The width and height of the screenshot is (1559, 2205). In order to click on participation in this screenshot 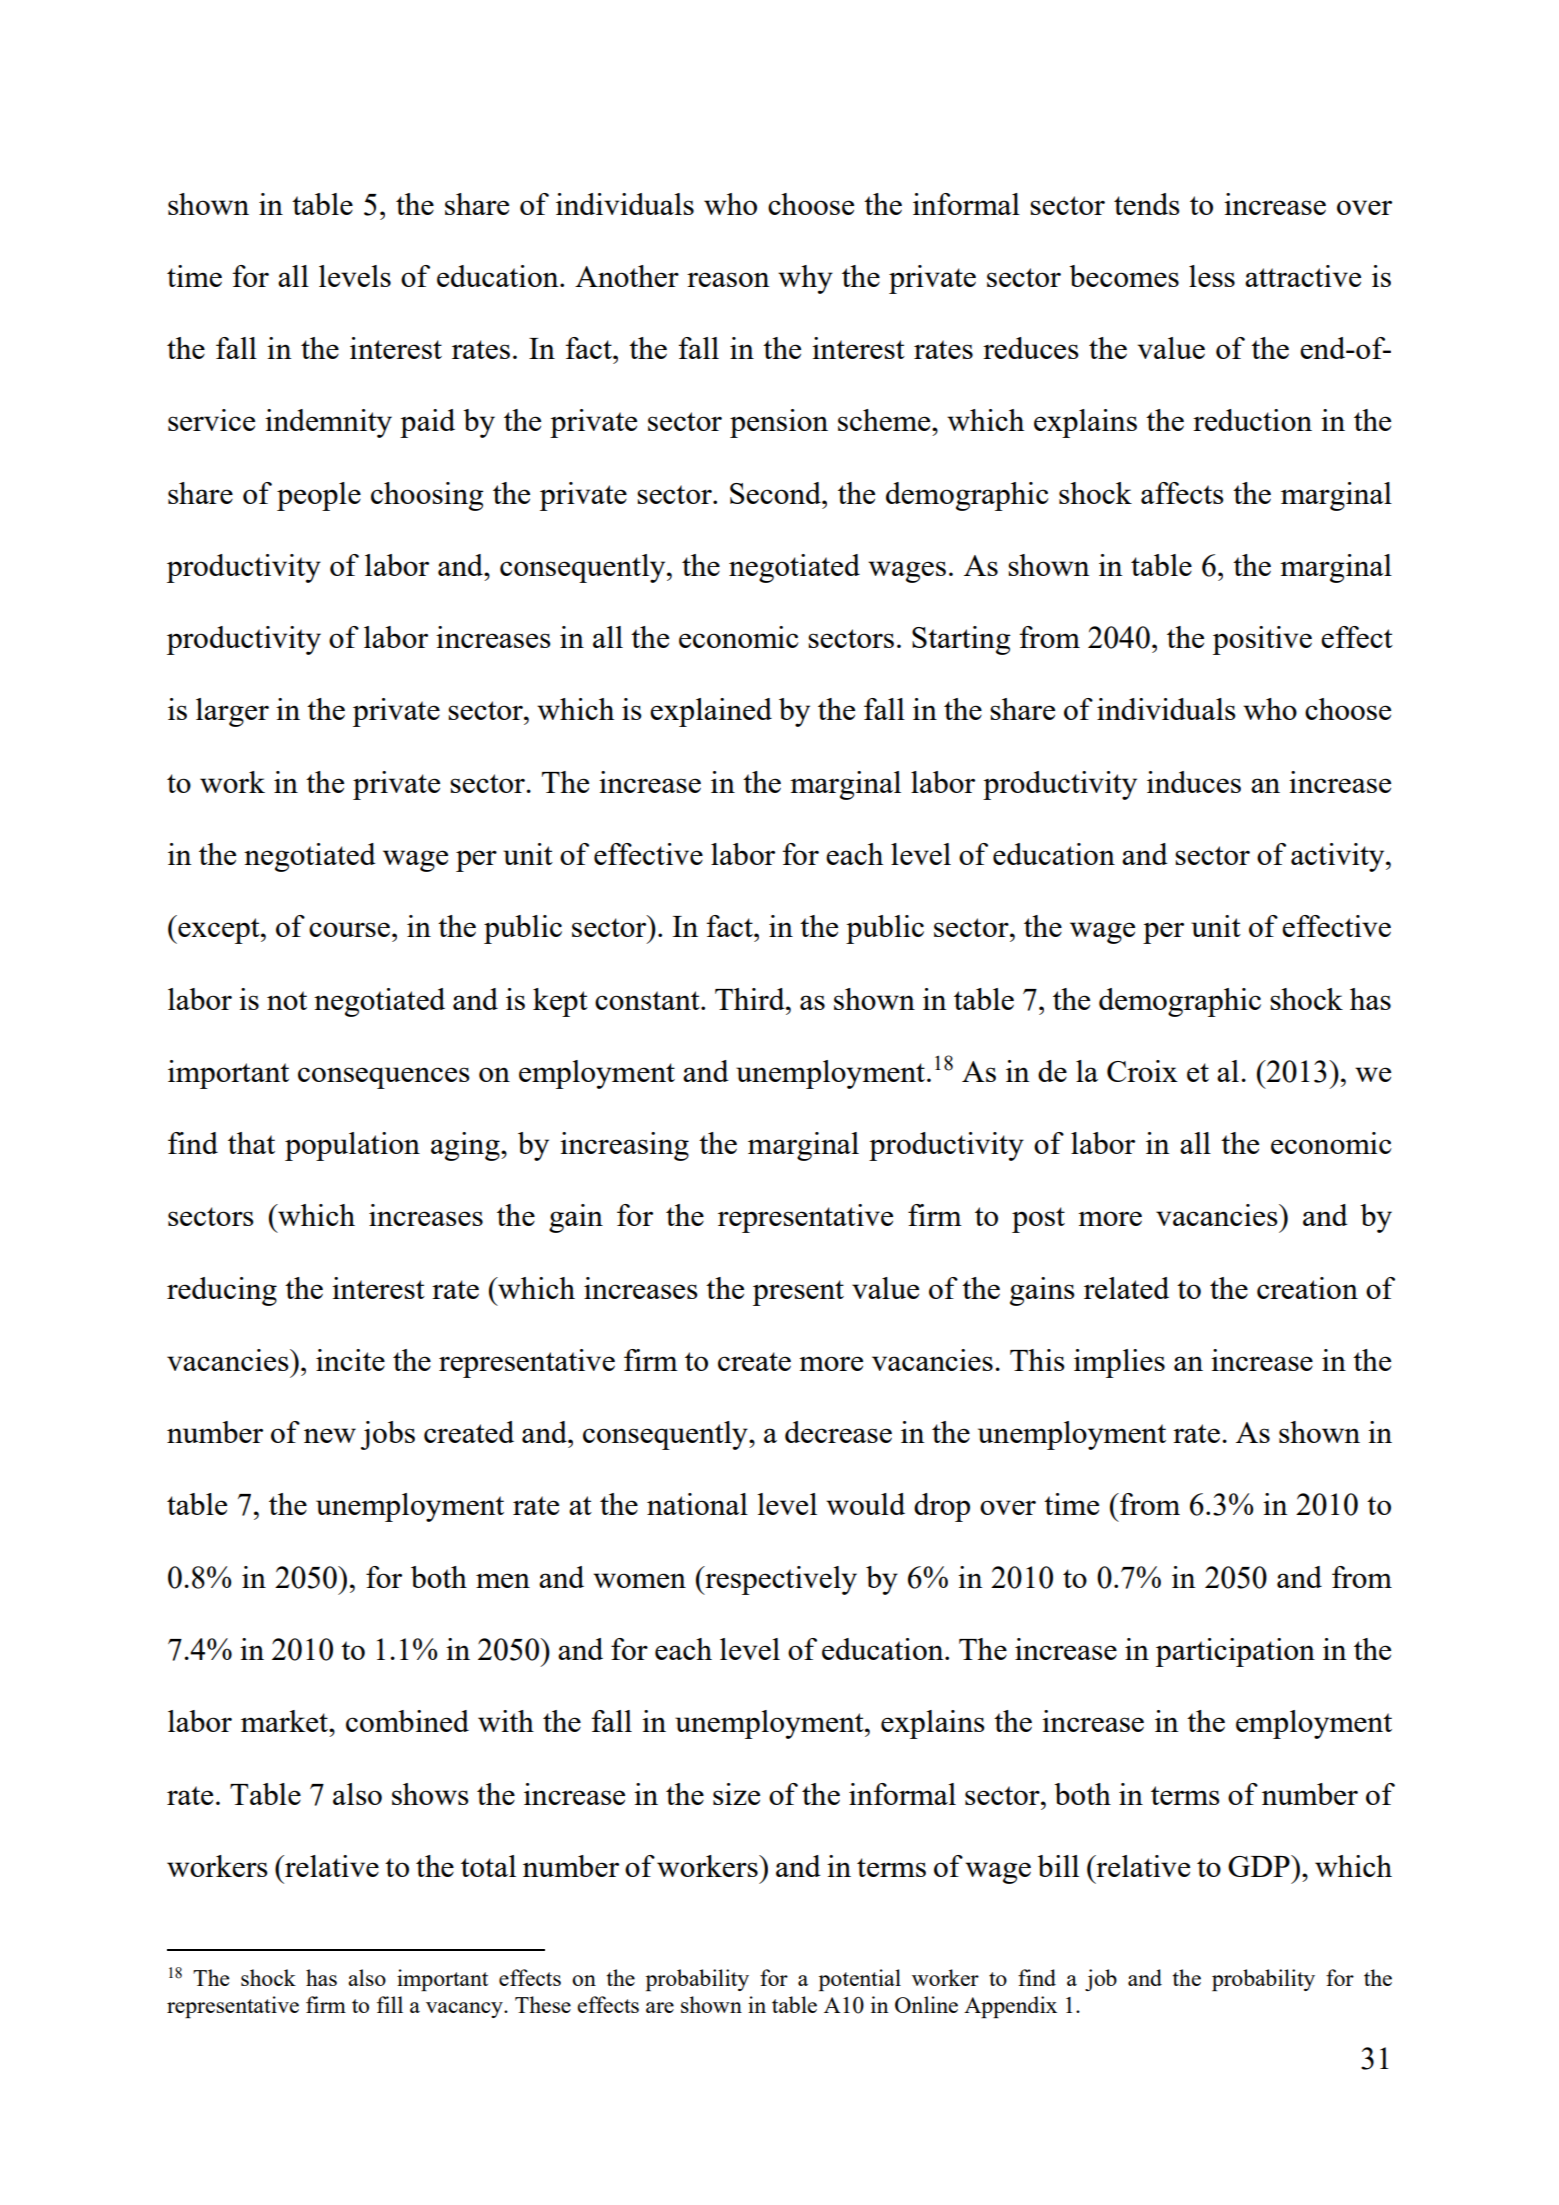, I will do `click(1235, 1652)`.
